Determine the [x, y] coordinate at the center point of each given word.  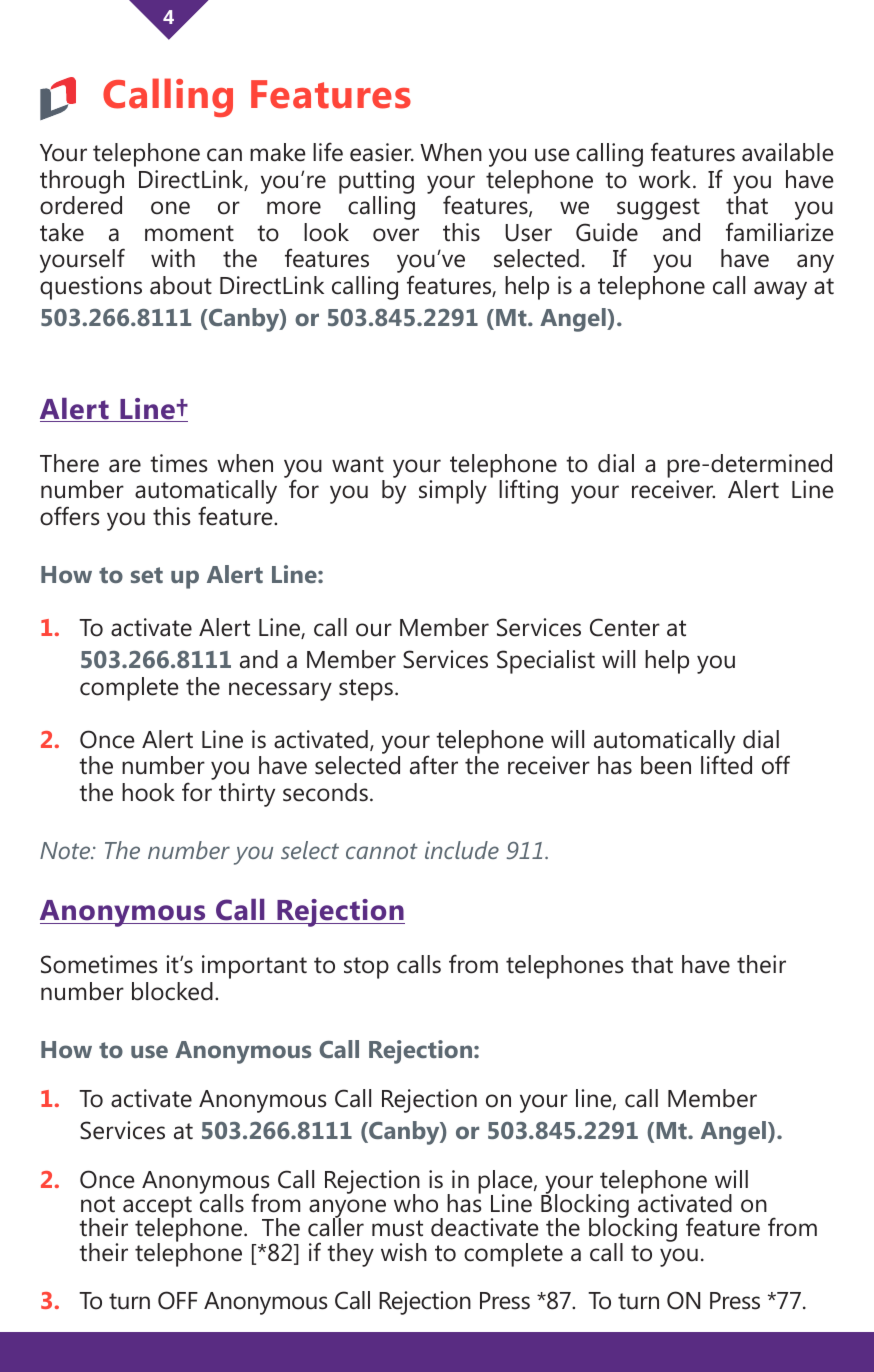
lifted [726, 765]
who [416, 1203]
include [462, 850]
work [665, 179]
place [506, 1183]
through [82, 182]
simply [453, 492]
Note [66, 850]
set [147, 575]
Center [625, 627]
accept [158, 1208]
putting [376, 182]
